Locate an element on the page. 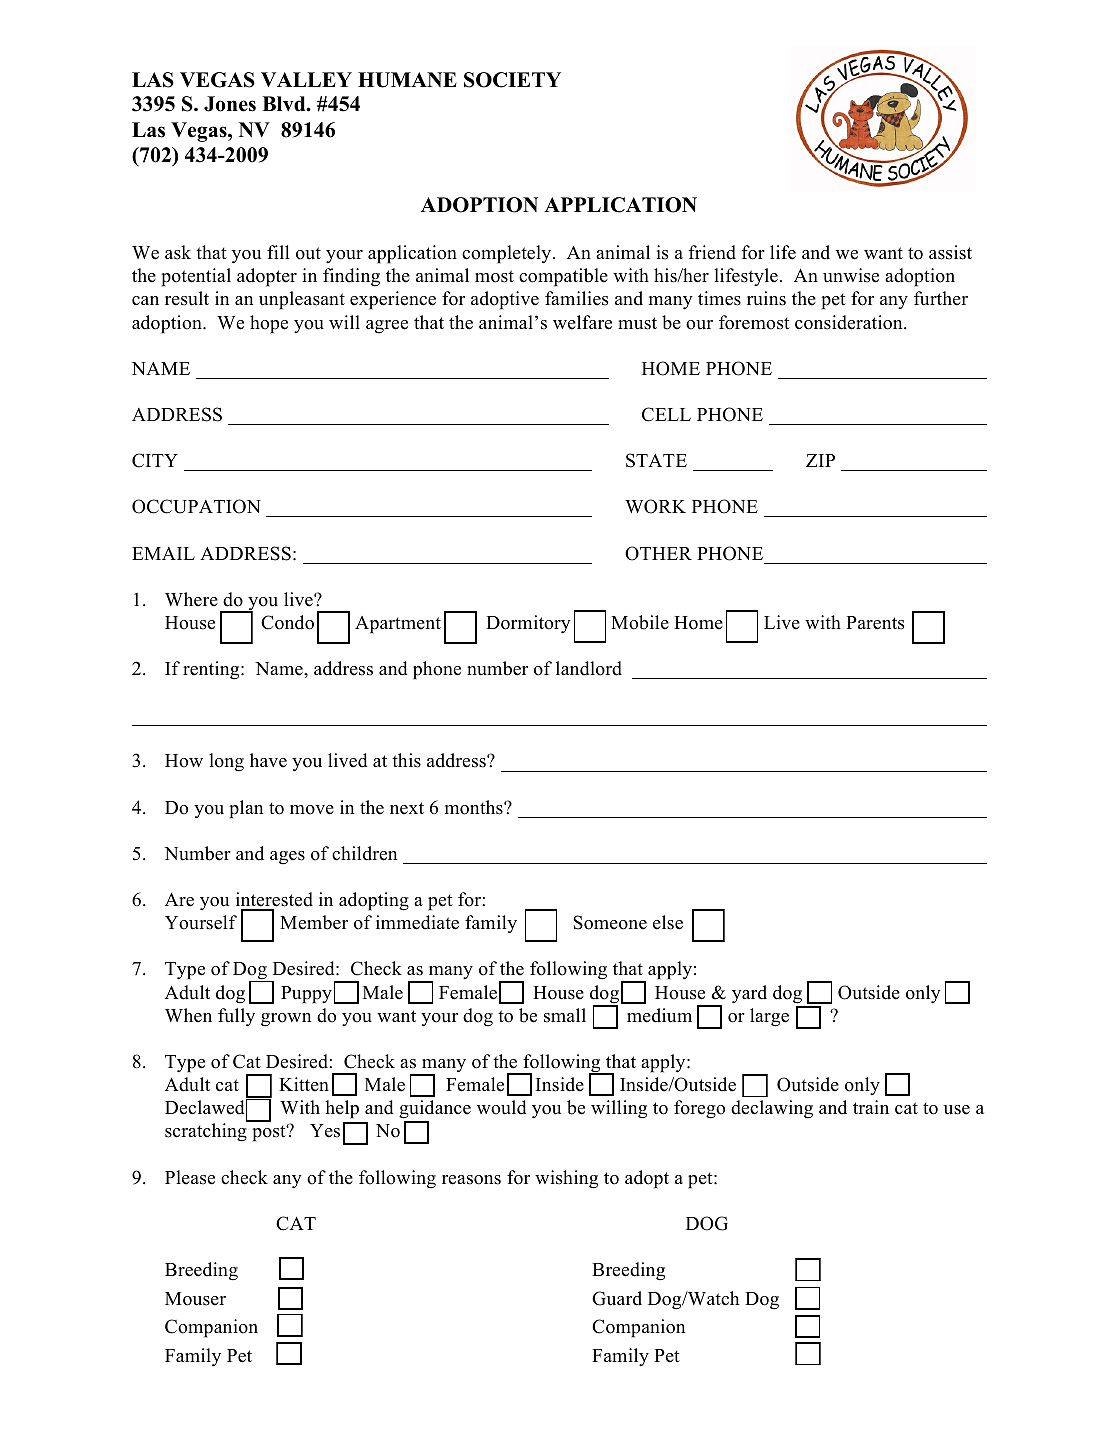  Guard is located at coordinates (617, 1298).
